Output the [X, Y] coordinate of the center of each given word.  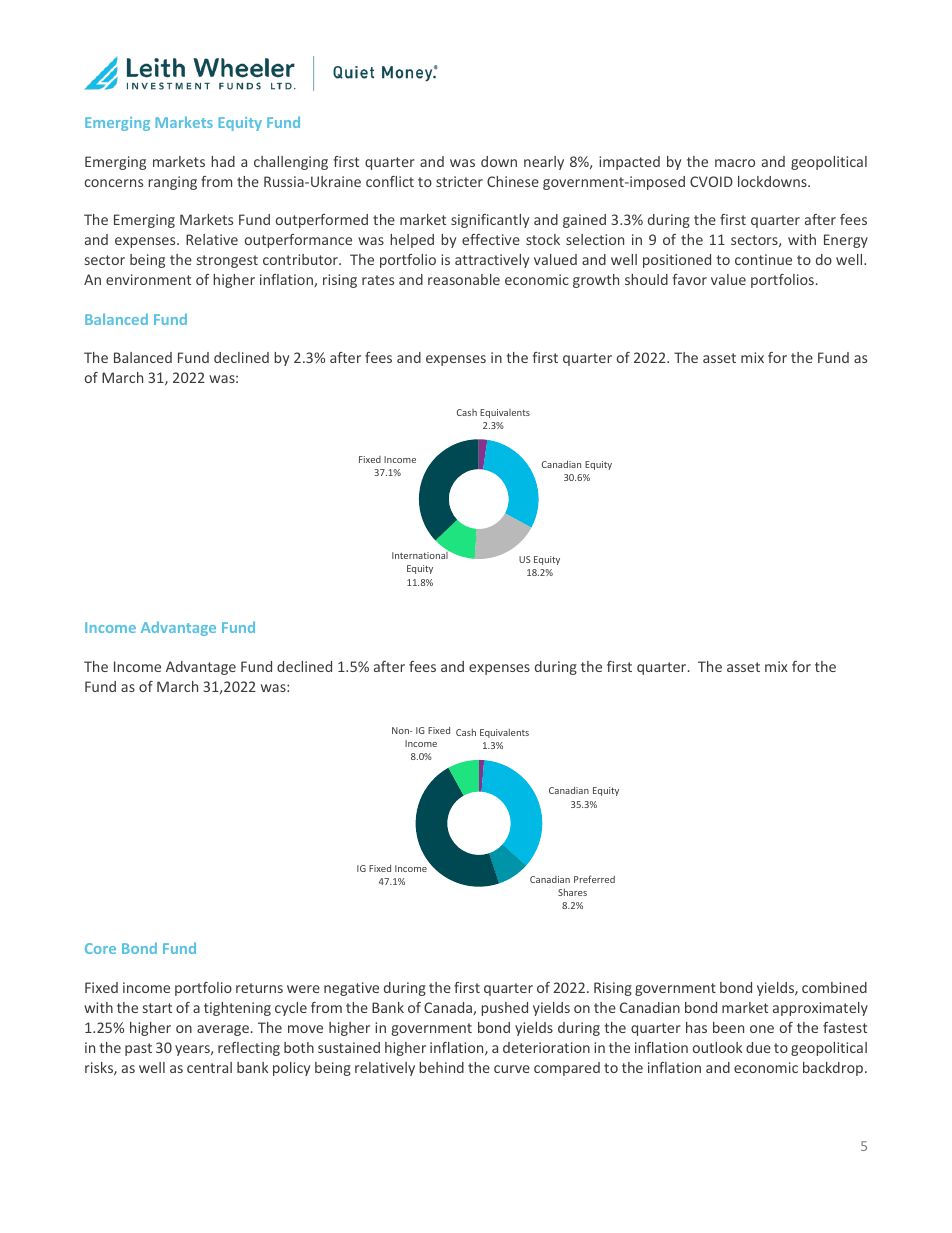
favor [689, 279]
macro [735, 163]
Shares [572, 892]
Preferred [594, 879]
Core [100, 948]
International [421, 554]
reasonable [464, 279]
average [223, 1030]
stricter [459, 181]
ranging [172, 183]
